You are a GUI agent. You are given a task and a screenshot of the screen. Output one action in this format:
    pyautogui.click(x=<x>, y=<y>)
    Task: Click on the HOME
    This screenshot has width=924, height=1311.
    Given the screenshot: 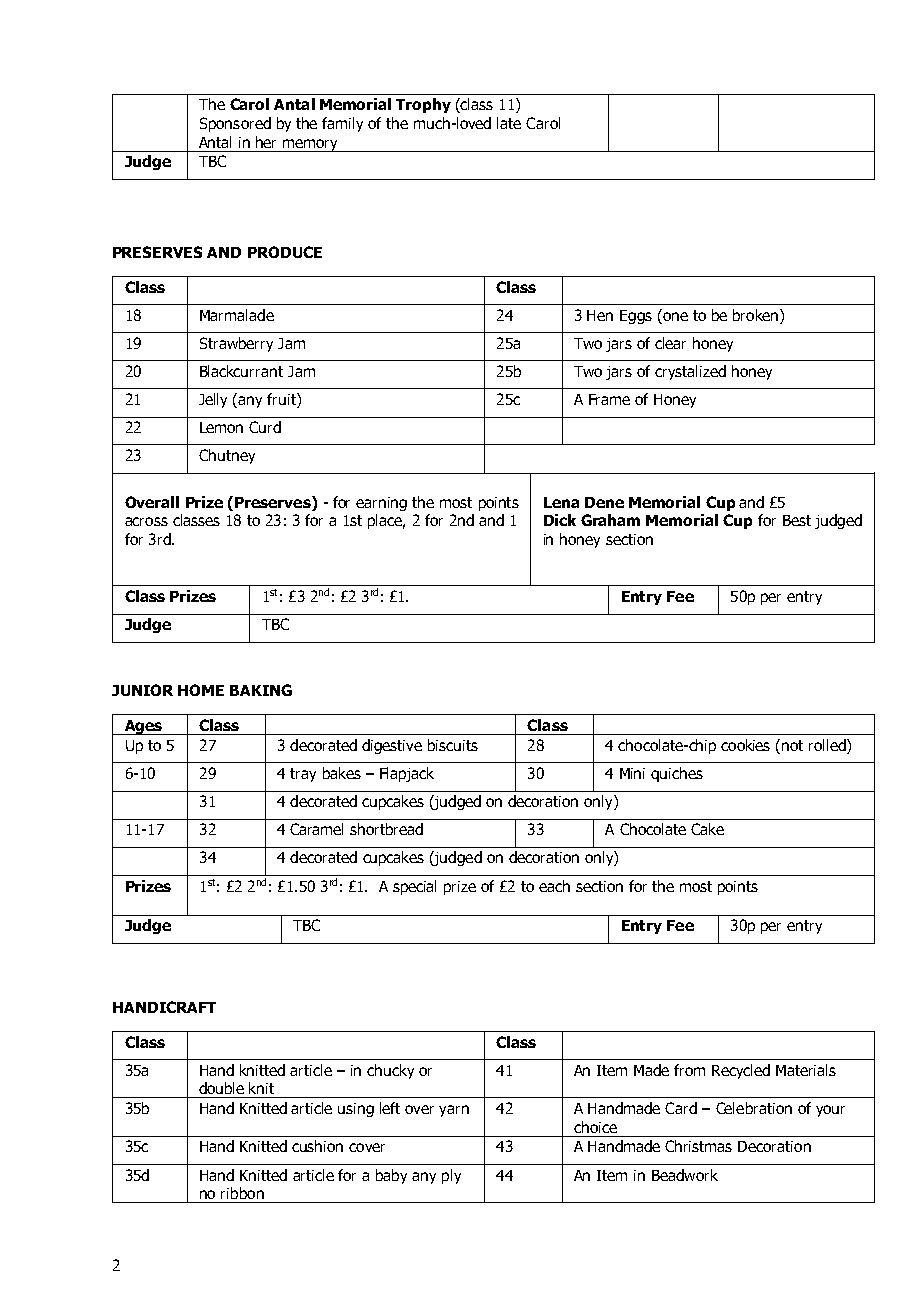 What is the action you would take?
    pyautogui.click(x=201, y=690)
